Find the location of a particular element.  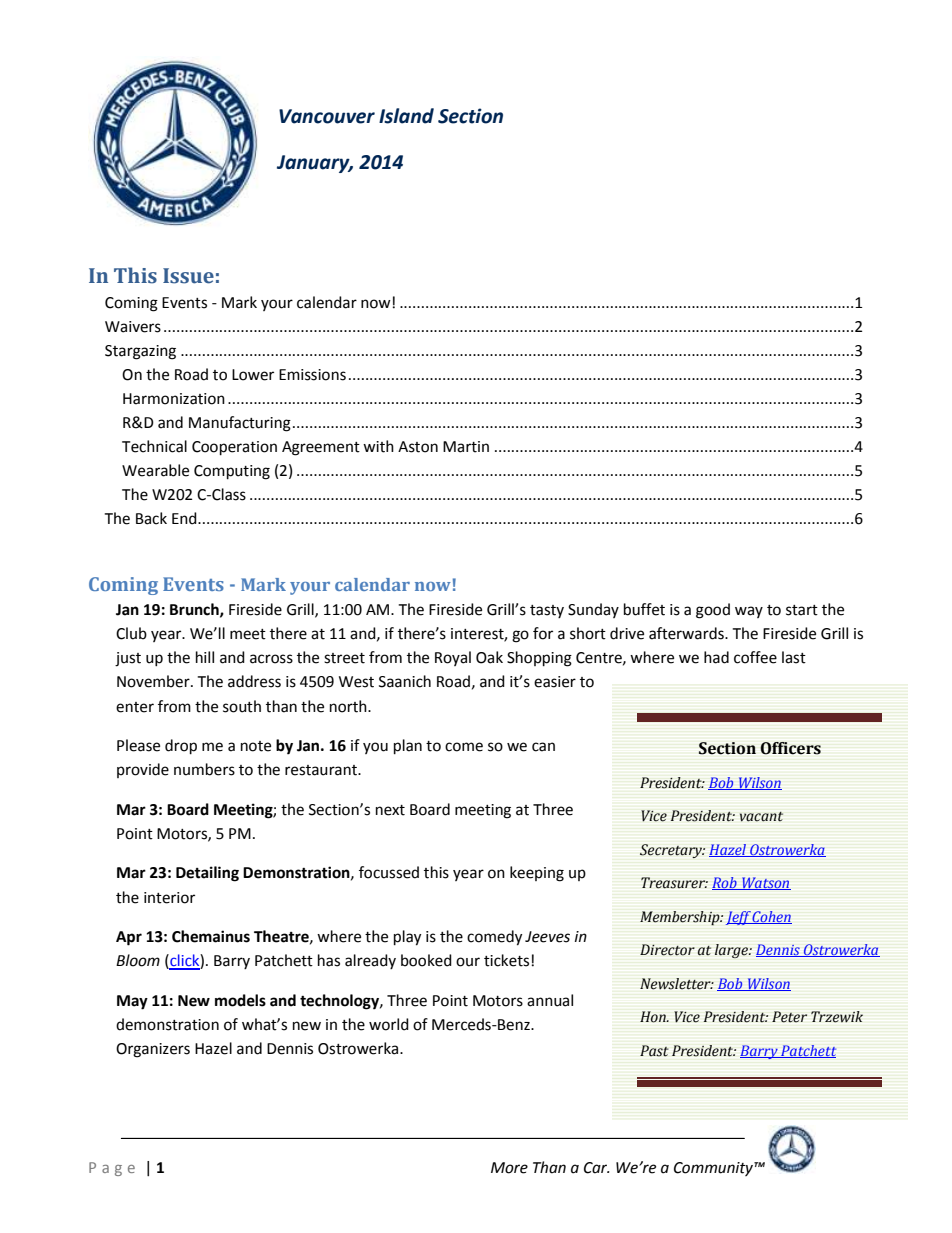

Aston is located at coordinates (418, 447).
